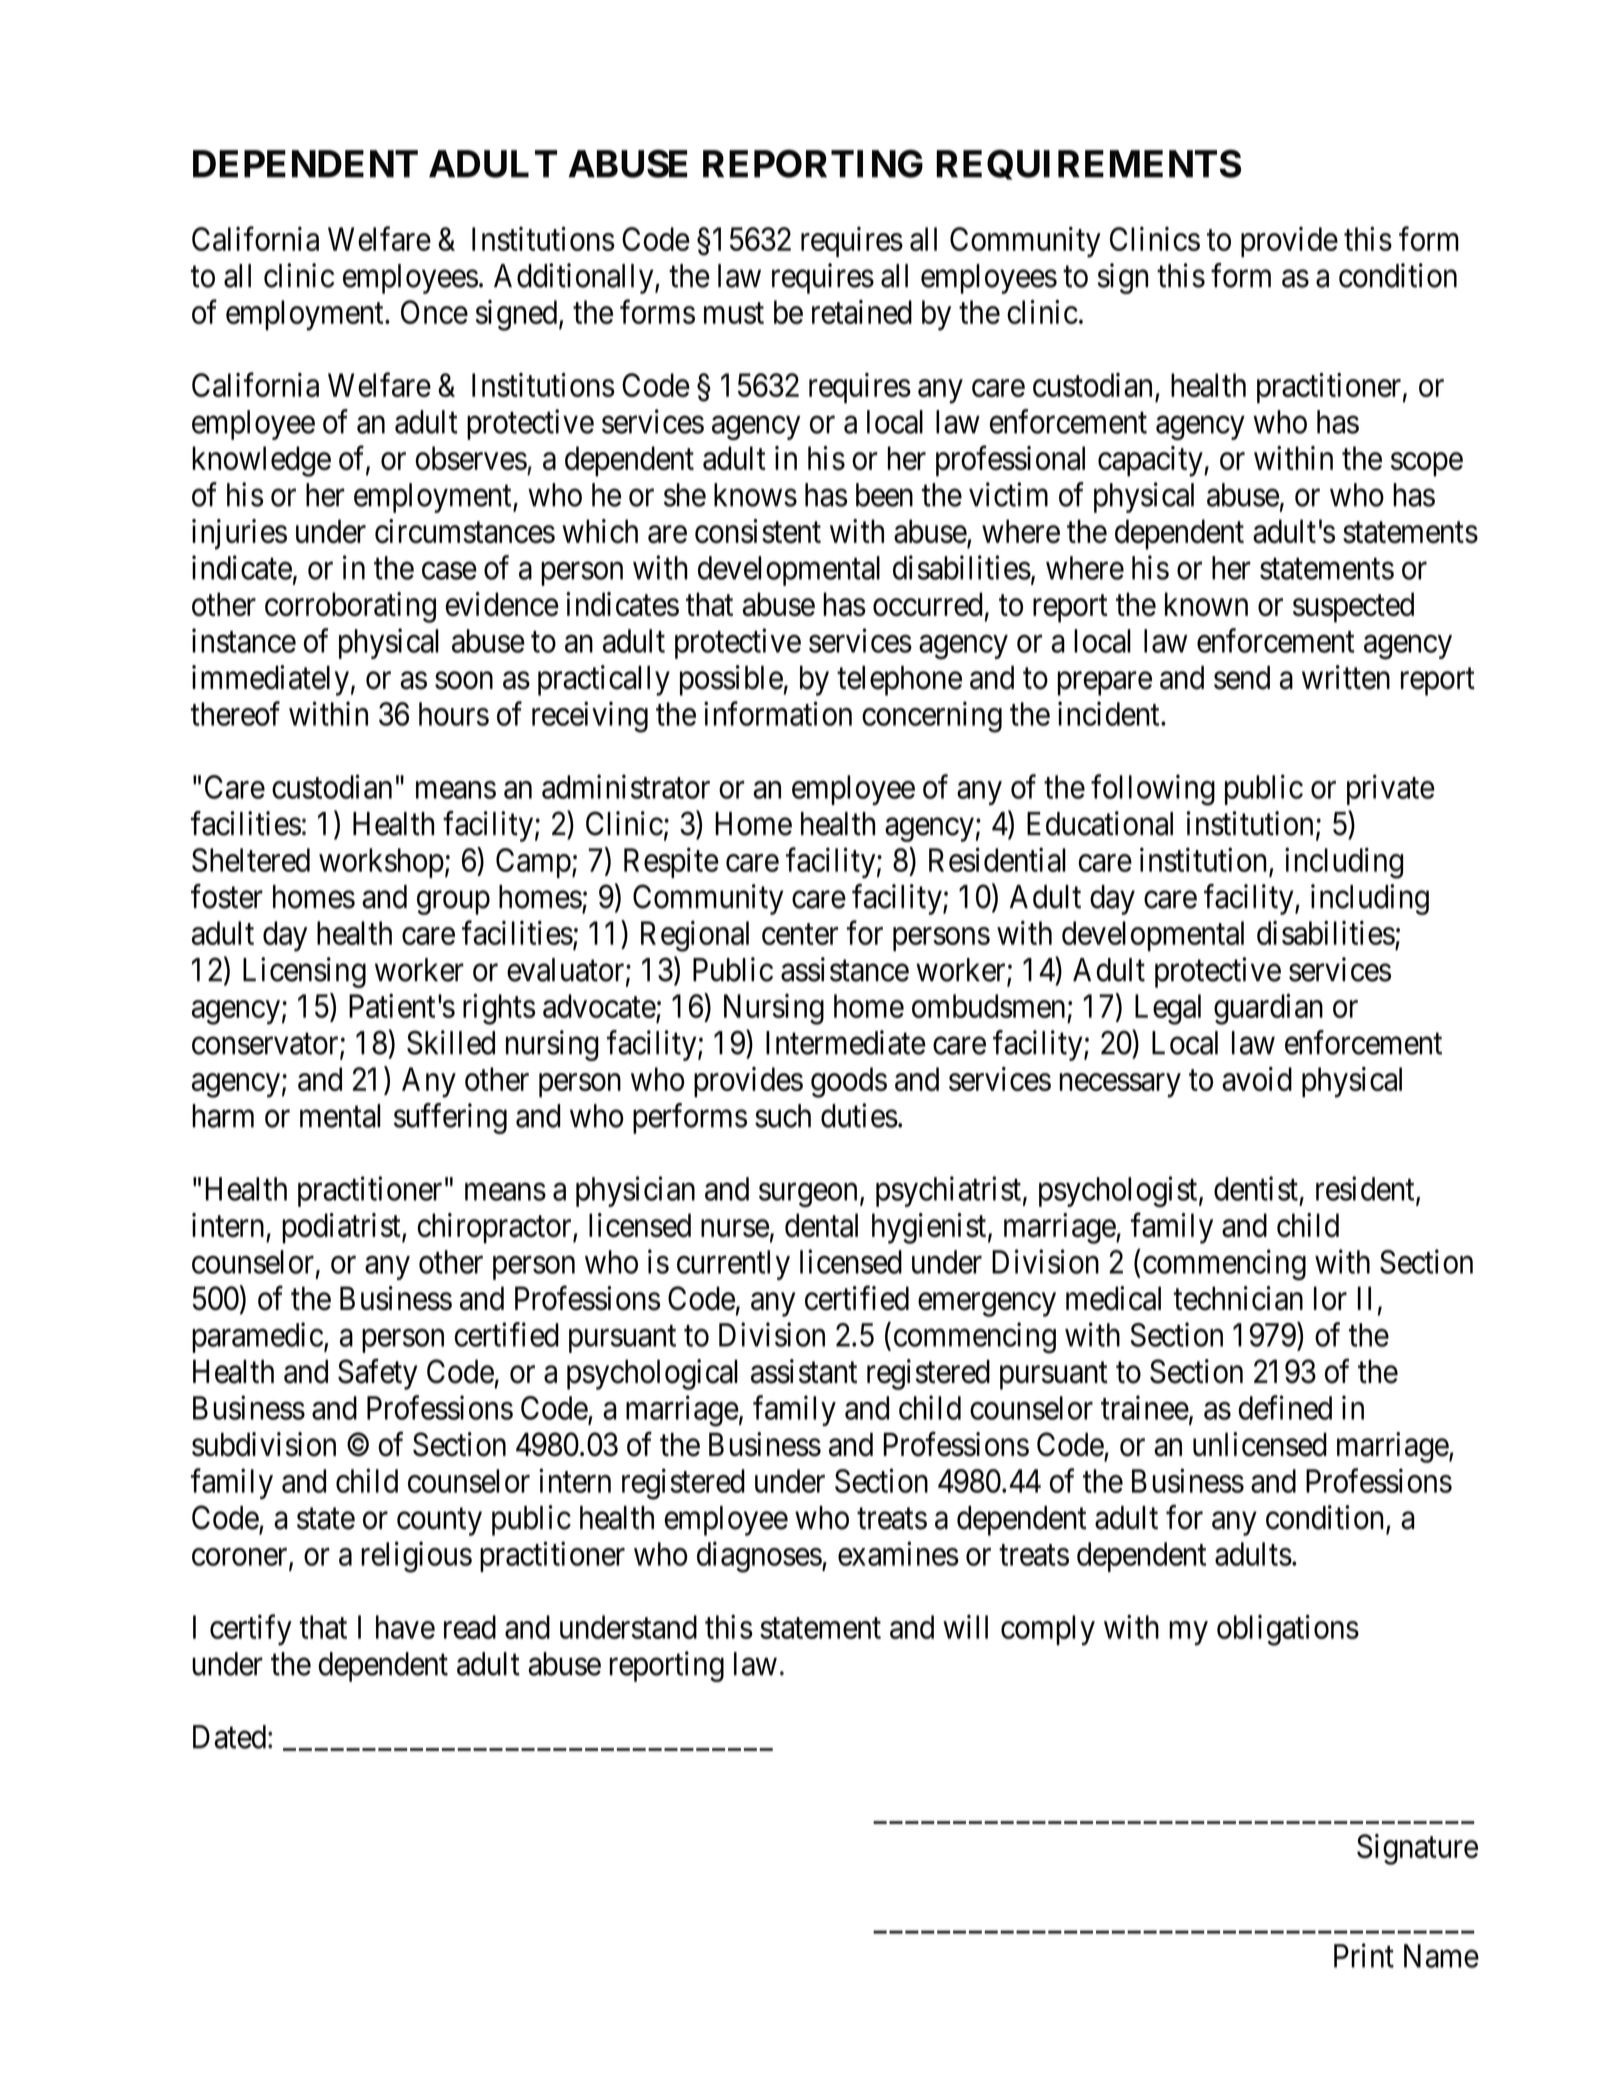 Image resolution: width=1620 pixels, height=2096 pixels. Describe the element at coordinates (965, 1627) in the screenshot. I see `will` at that location.
